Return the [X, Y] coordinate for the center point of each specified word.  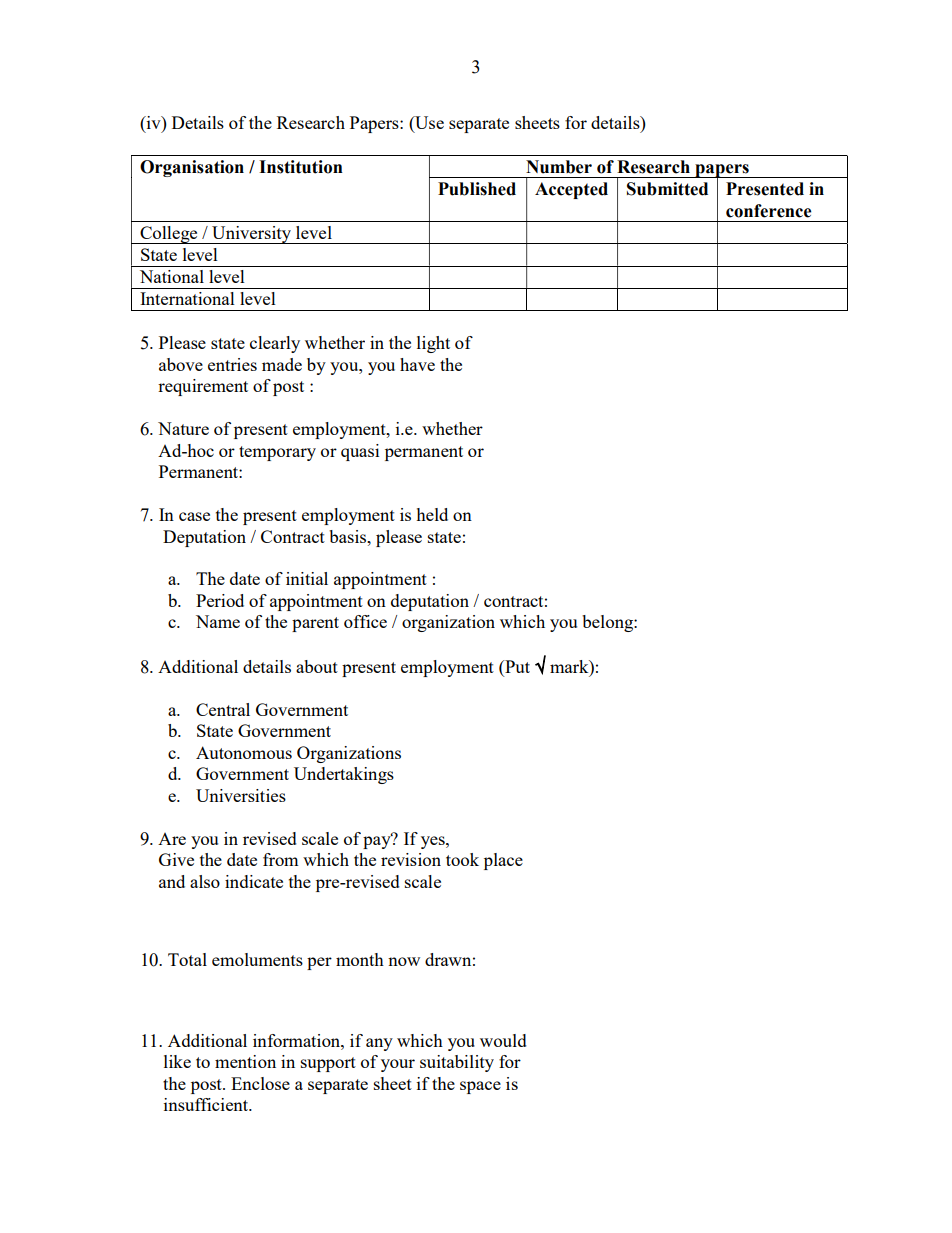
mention [245, 1061]
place [503, 861]
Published [477, 189]
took [462, 859]
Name [218, 621]
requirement [203, 387]
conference [768, 211]
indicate [254, 881]
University [252, 235]
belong [608, 623]
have [417, 364]
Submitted [667, 189]
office [365, 621]
